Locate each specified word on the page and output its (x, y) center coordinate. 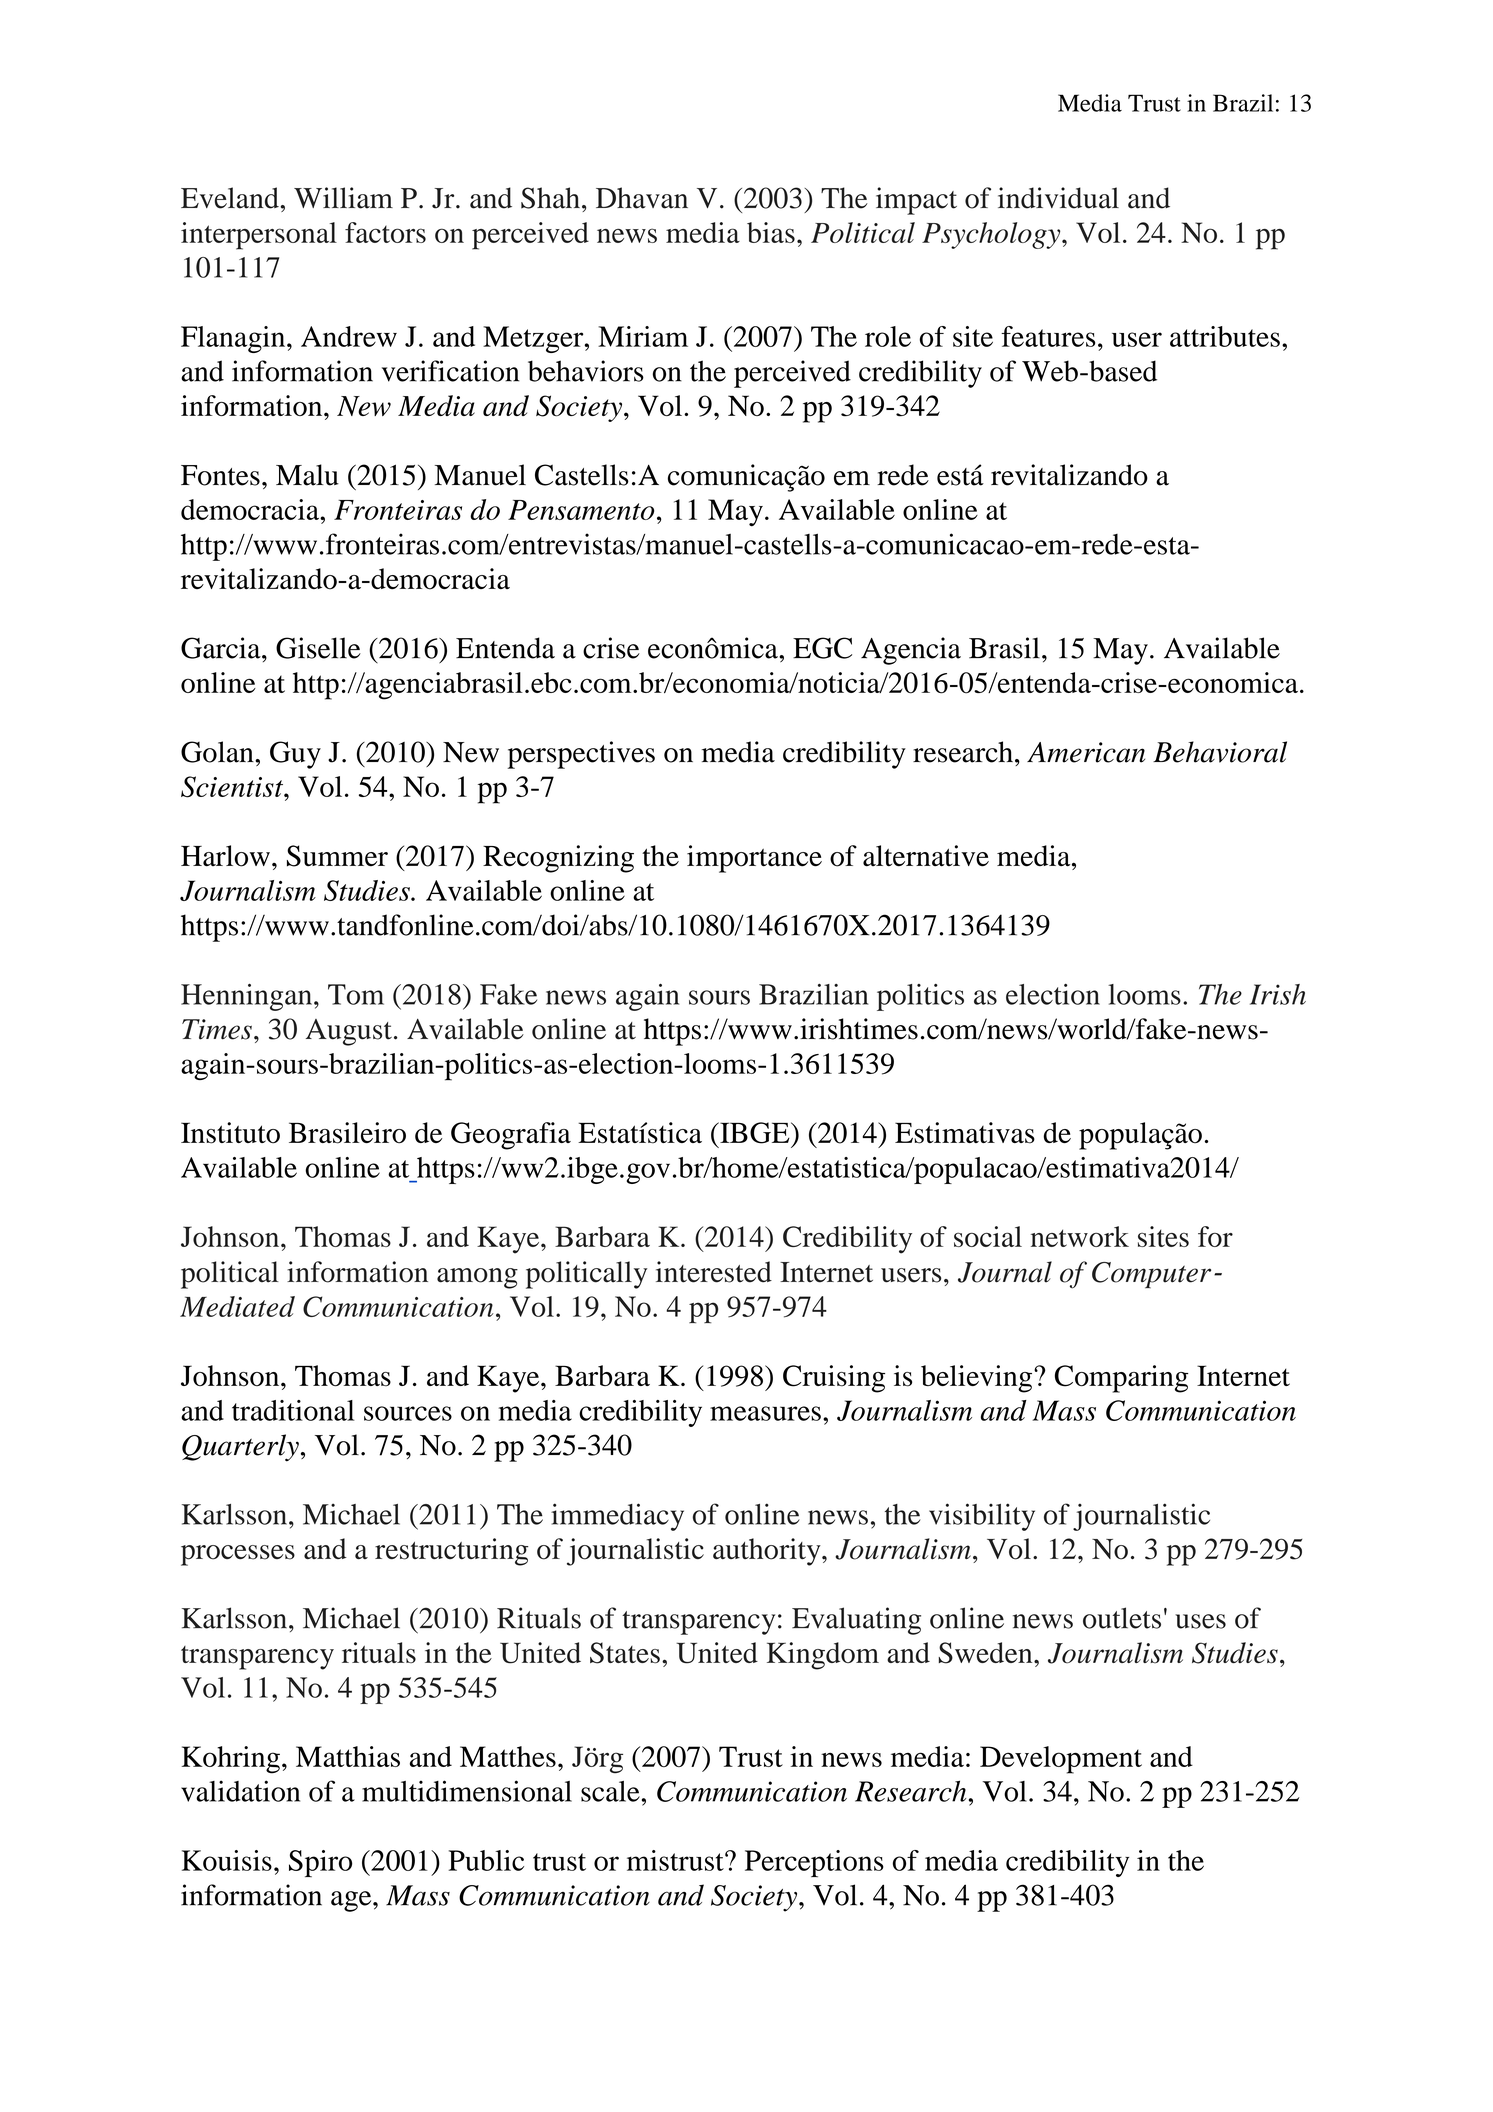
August (349, 1032)
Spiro (320, 1863)
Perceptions (814, 1863)
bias (771, 232)
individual (1058, 198)
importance (754, 859)
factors (385, 232)
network (1080, 1236)
